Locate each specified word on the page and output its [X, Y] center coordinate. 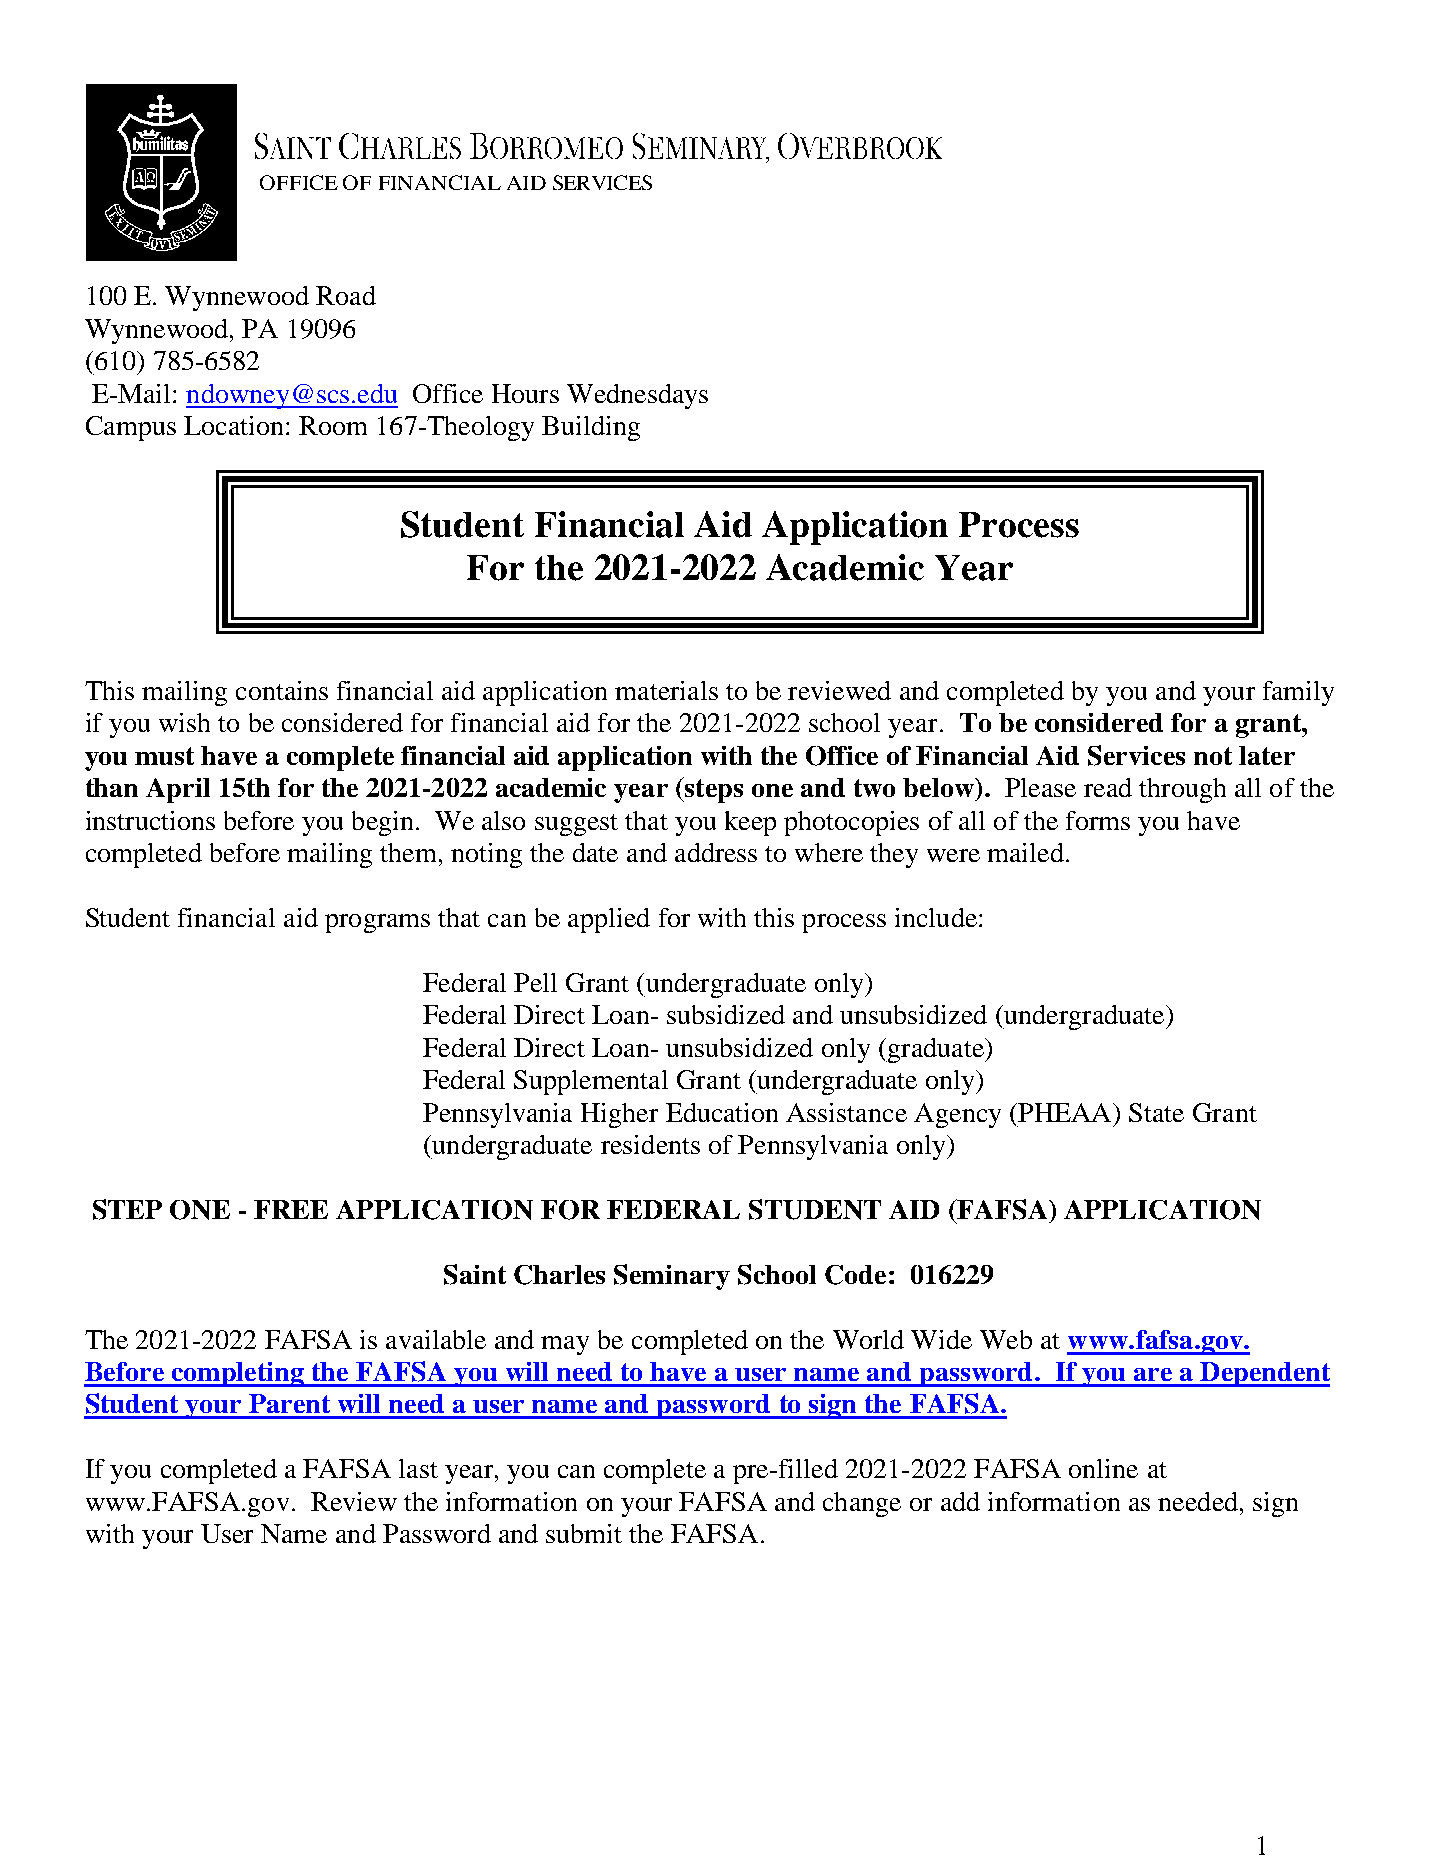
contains [282, 690]
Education [722, 1112]
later [1267, 755]
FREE [291, 1209]
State [1156, 1112]
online [1103, 1468]
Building [591, 428]
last [418, 1468]
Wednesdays [637, 396]
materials [666, 690]
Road [346, 295]
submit [584, 1533]
